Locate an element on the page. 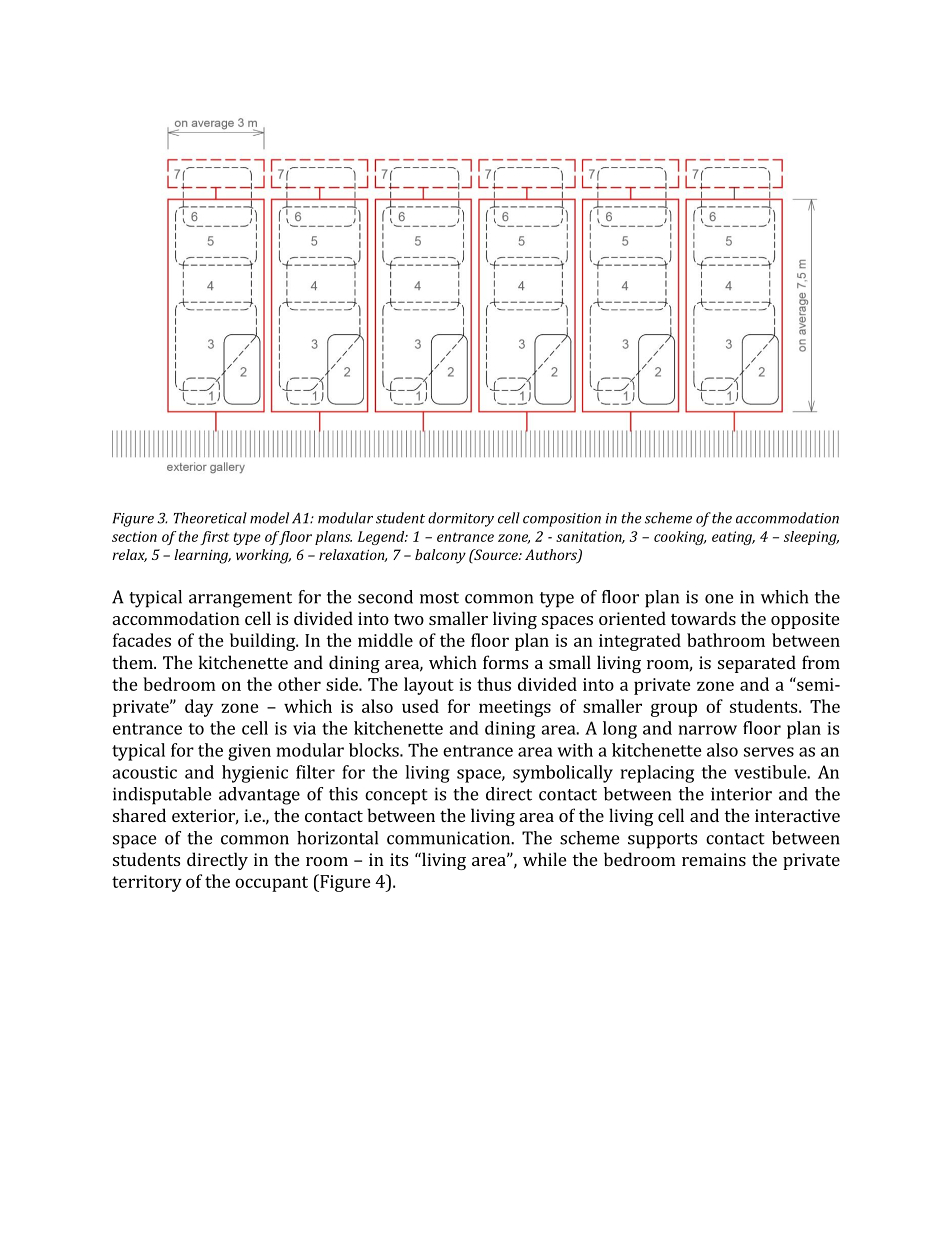 The height and width of the page is (1233, 952). given is located at coordinates (249, 752).
